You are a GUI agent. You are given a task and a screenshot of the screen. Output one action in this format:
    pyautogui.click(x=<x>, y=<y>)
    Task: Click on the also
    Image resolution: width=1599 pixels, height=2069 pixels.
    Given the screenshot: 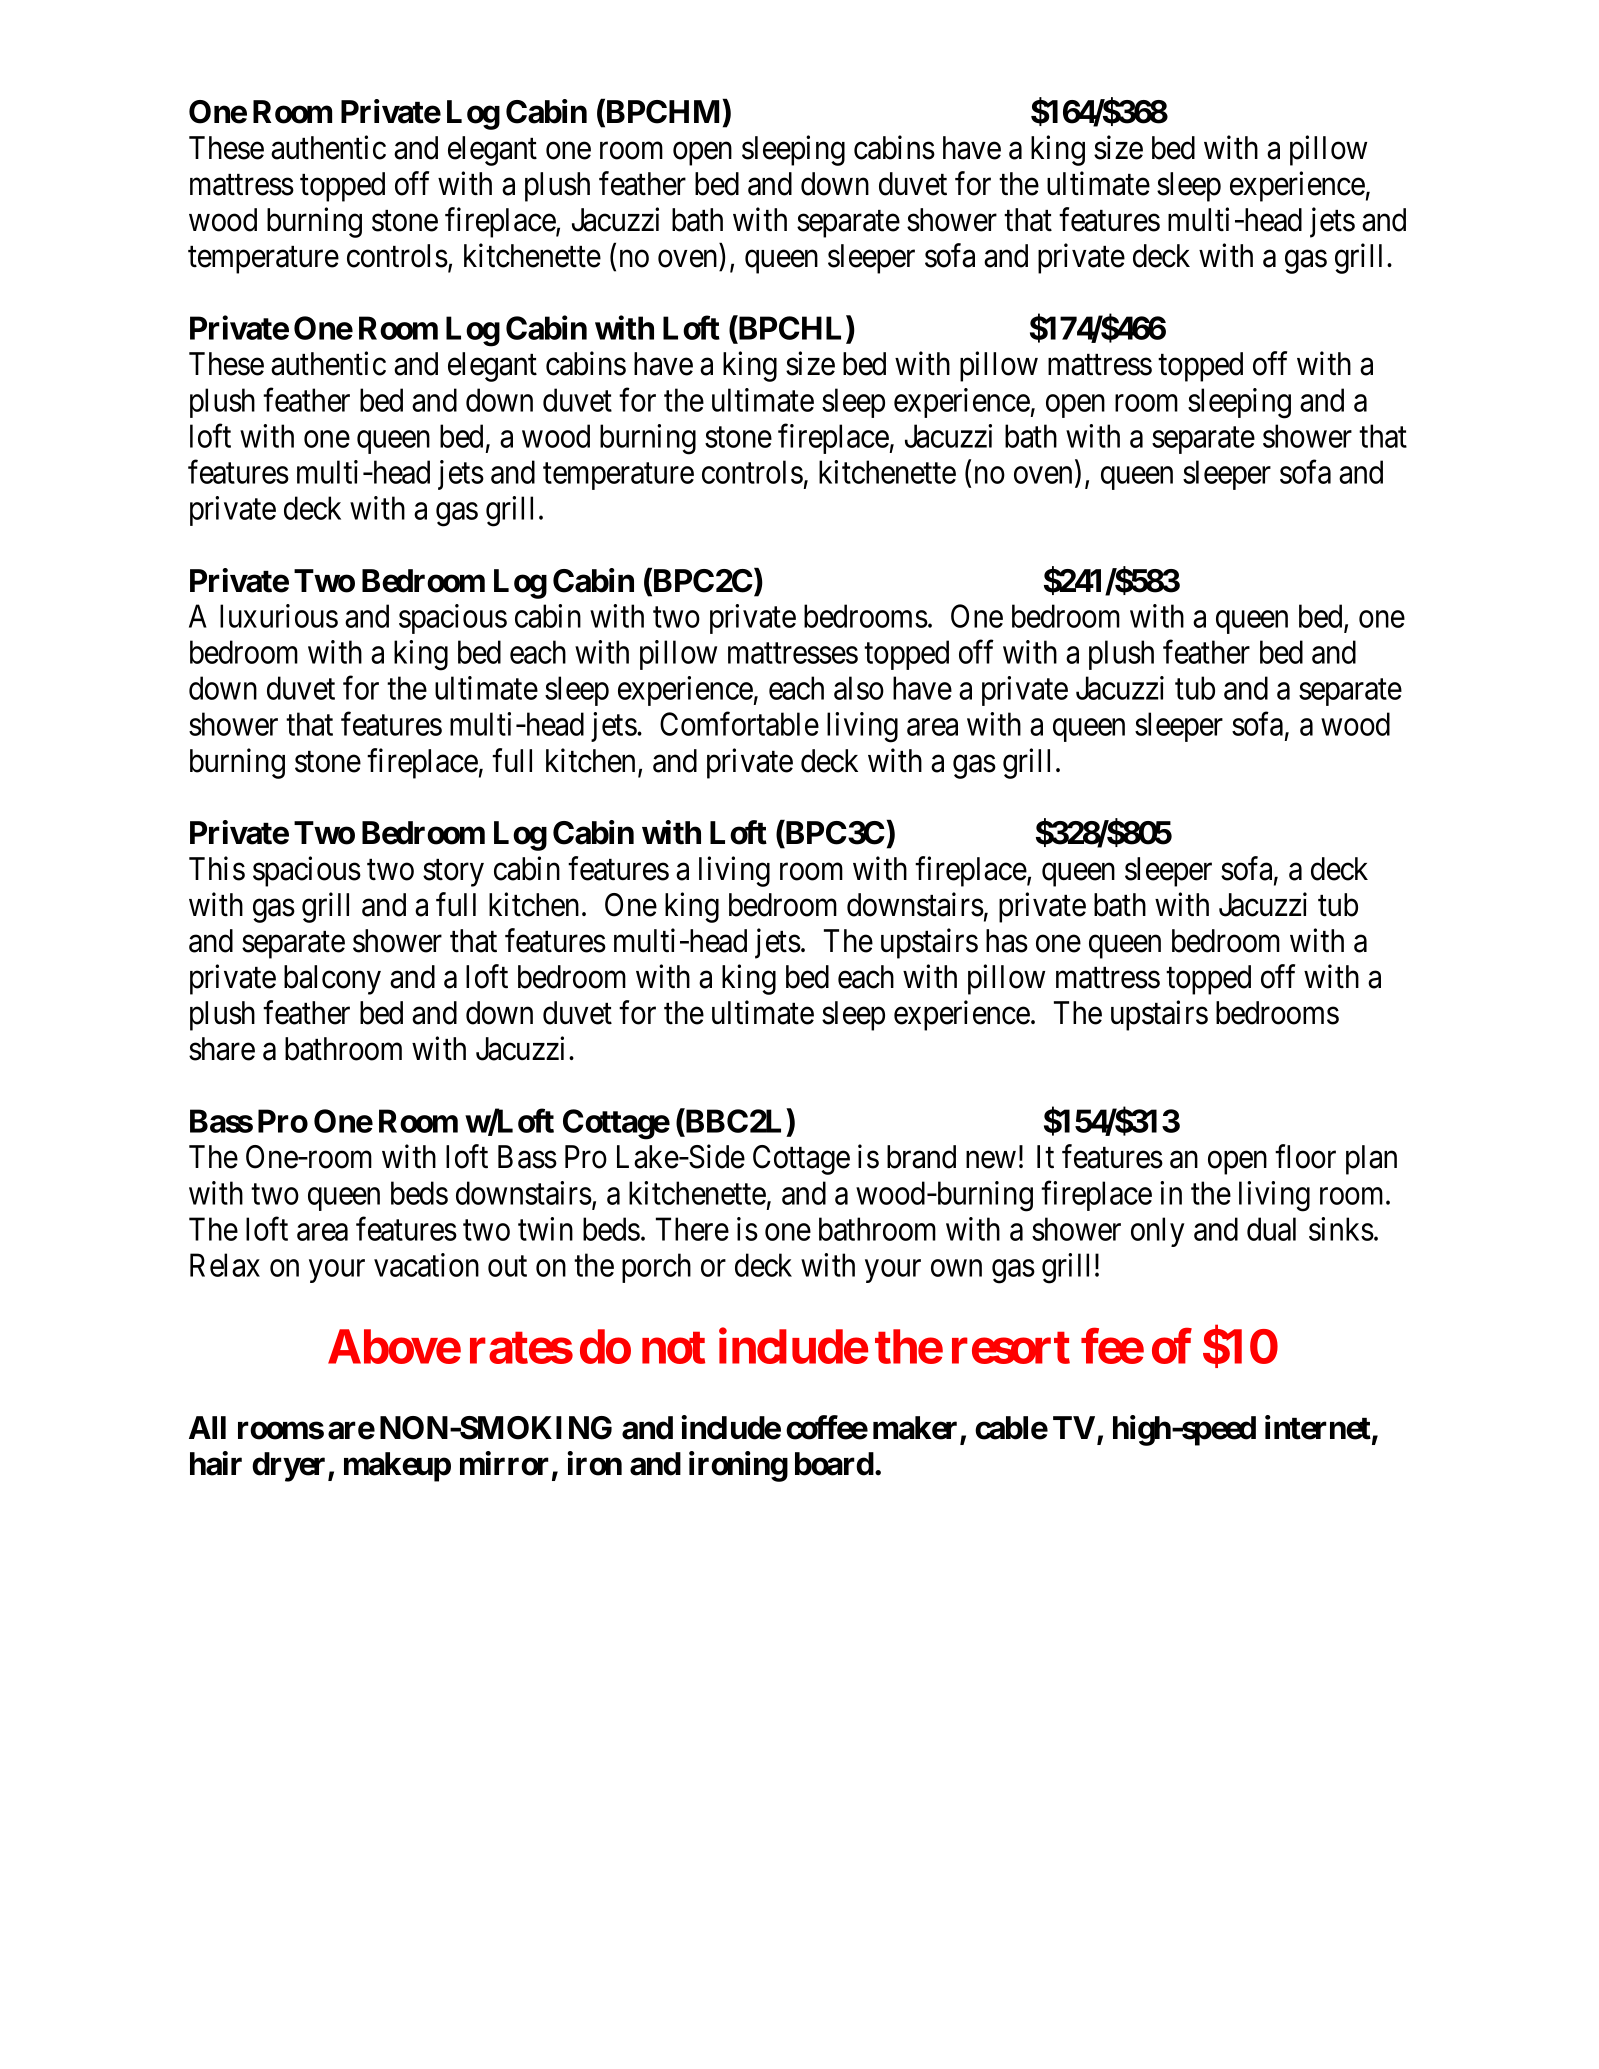 What is the action you would take?
    pyautogui.click(x=859, y=688)
